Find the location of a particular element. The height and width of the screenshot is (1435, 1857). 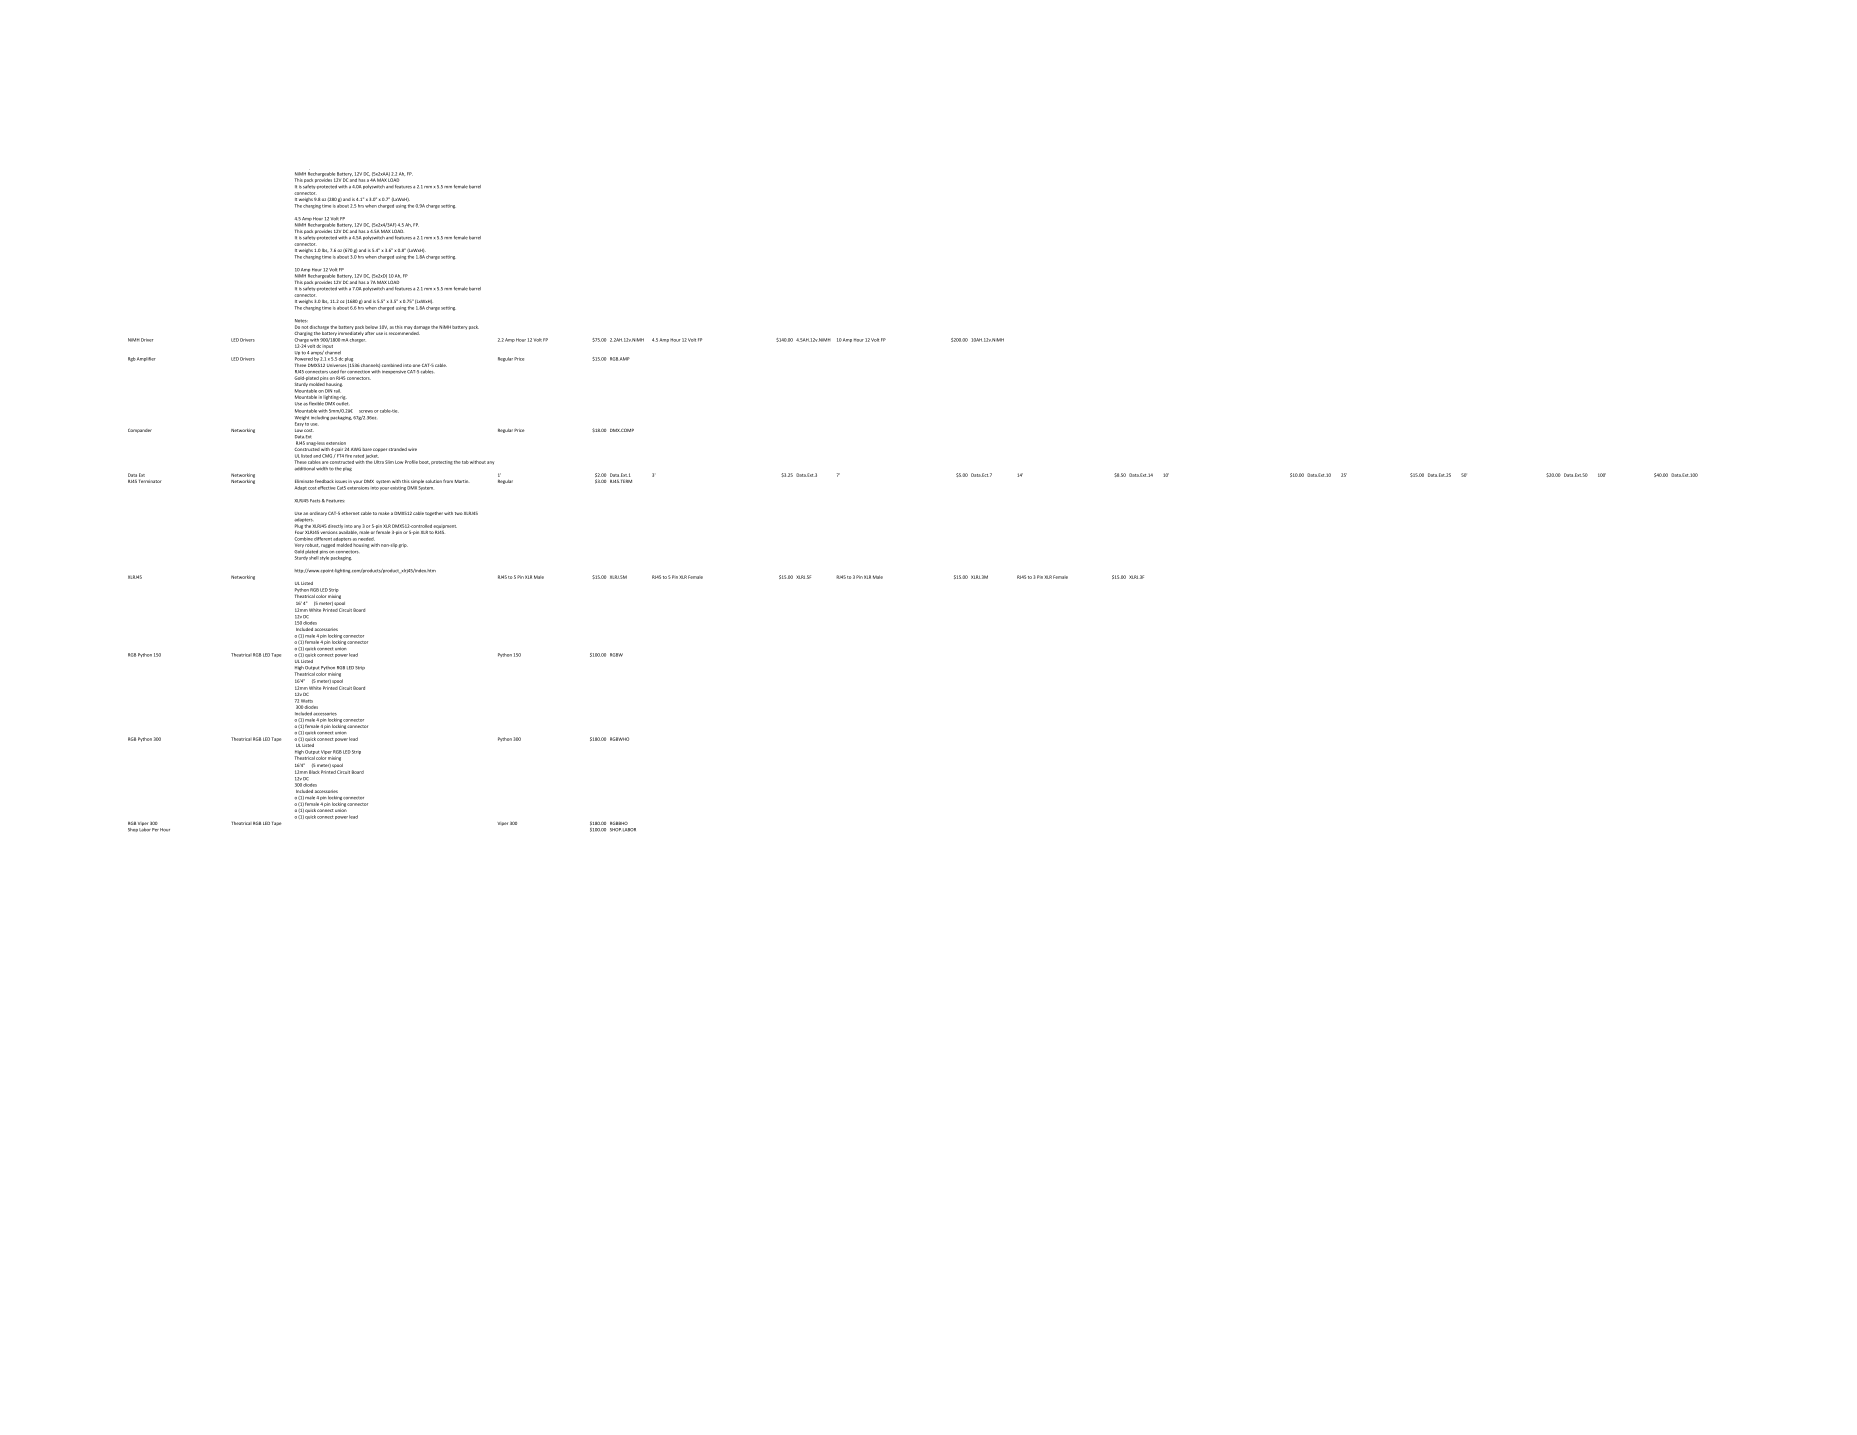

grip is located at coordinates (403, 545).
